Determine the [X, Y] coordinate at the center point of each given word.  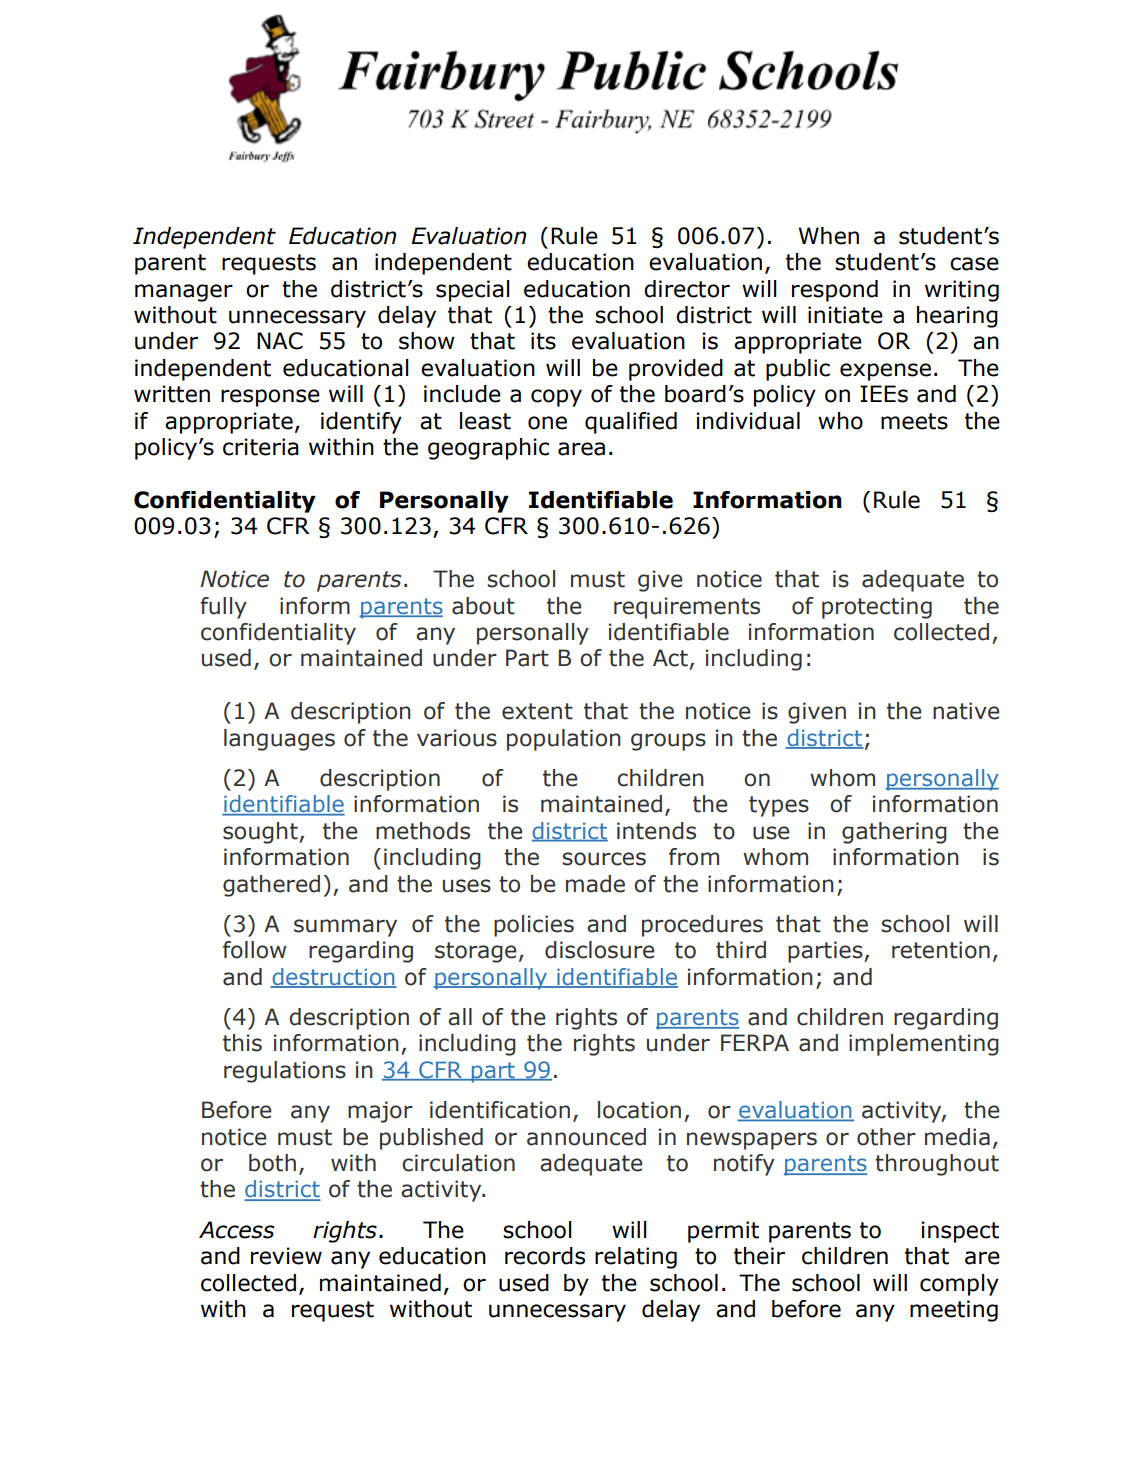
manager [184, 293]
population [564, 740]
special [473, 291]
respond [835, 291]
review [286, 1256]
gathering [894, 833]
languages [279, 740]
